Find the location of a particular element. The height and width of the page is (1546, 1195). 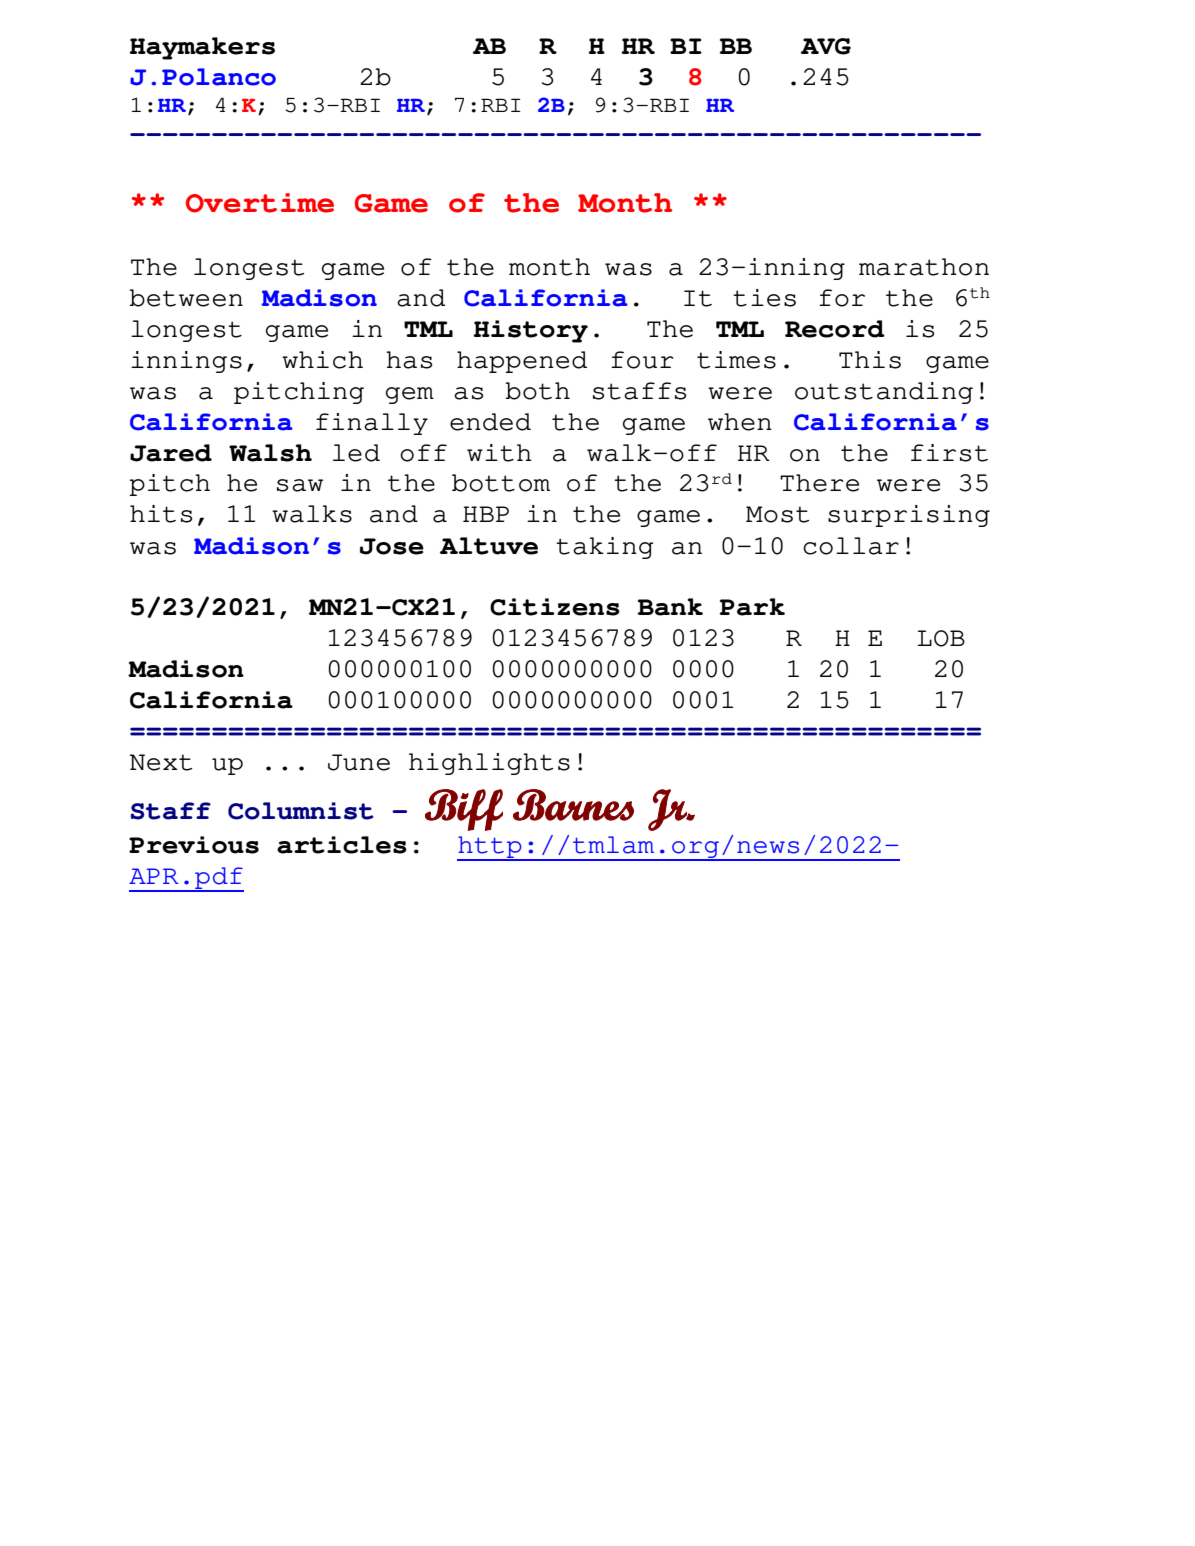

collar is located at coordinates (851, 546).
